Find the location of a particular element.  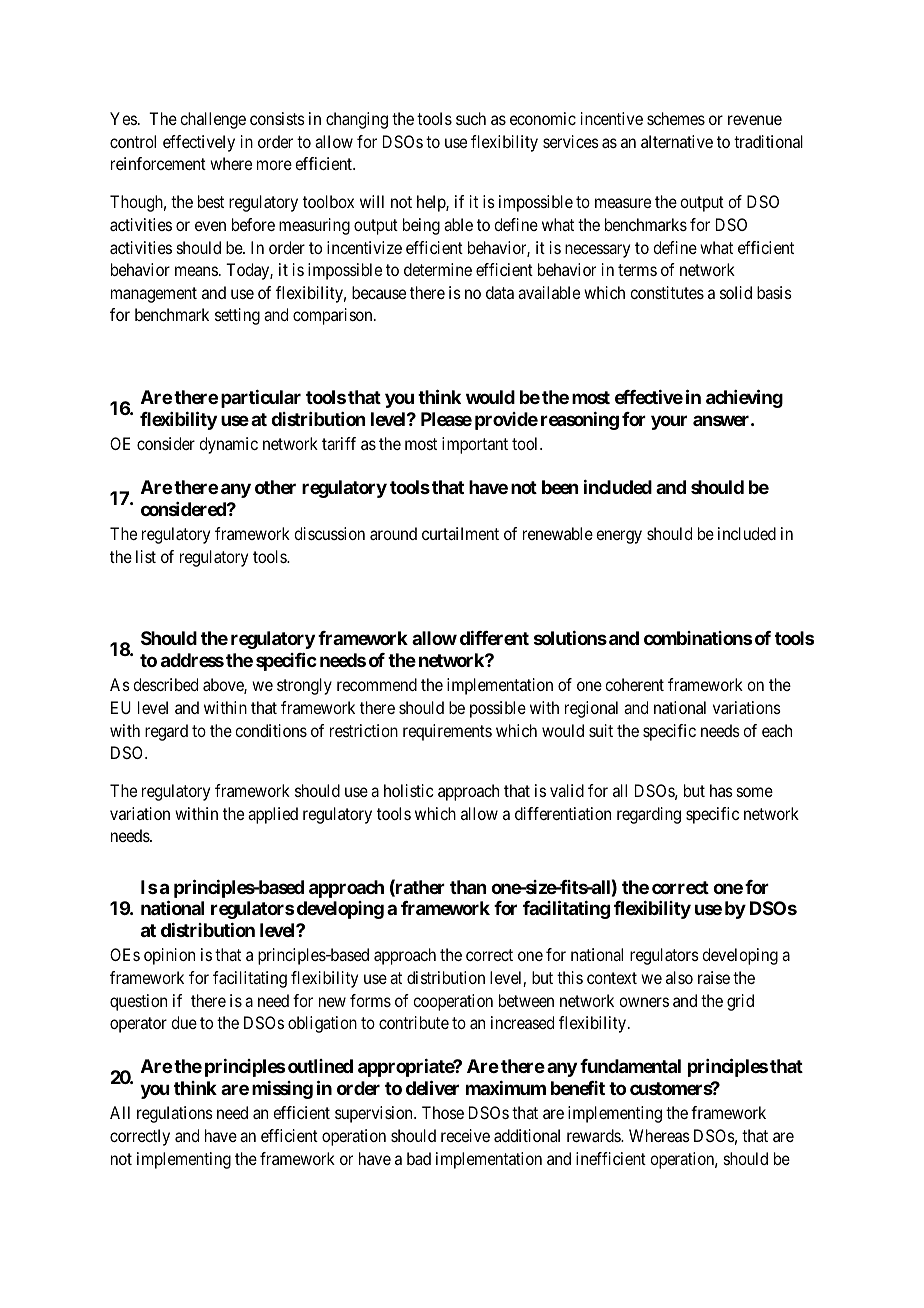

coherent is located at coordinates (634, 684).
